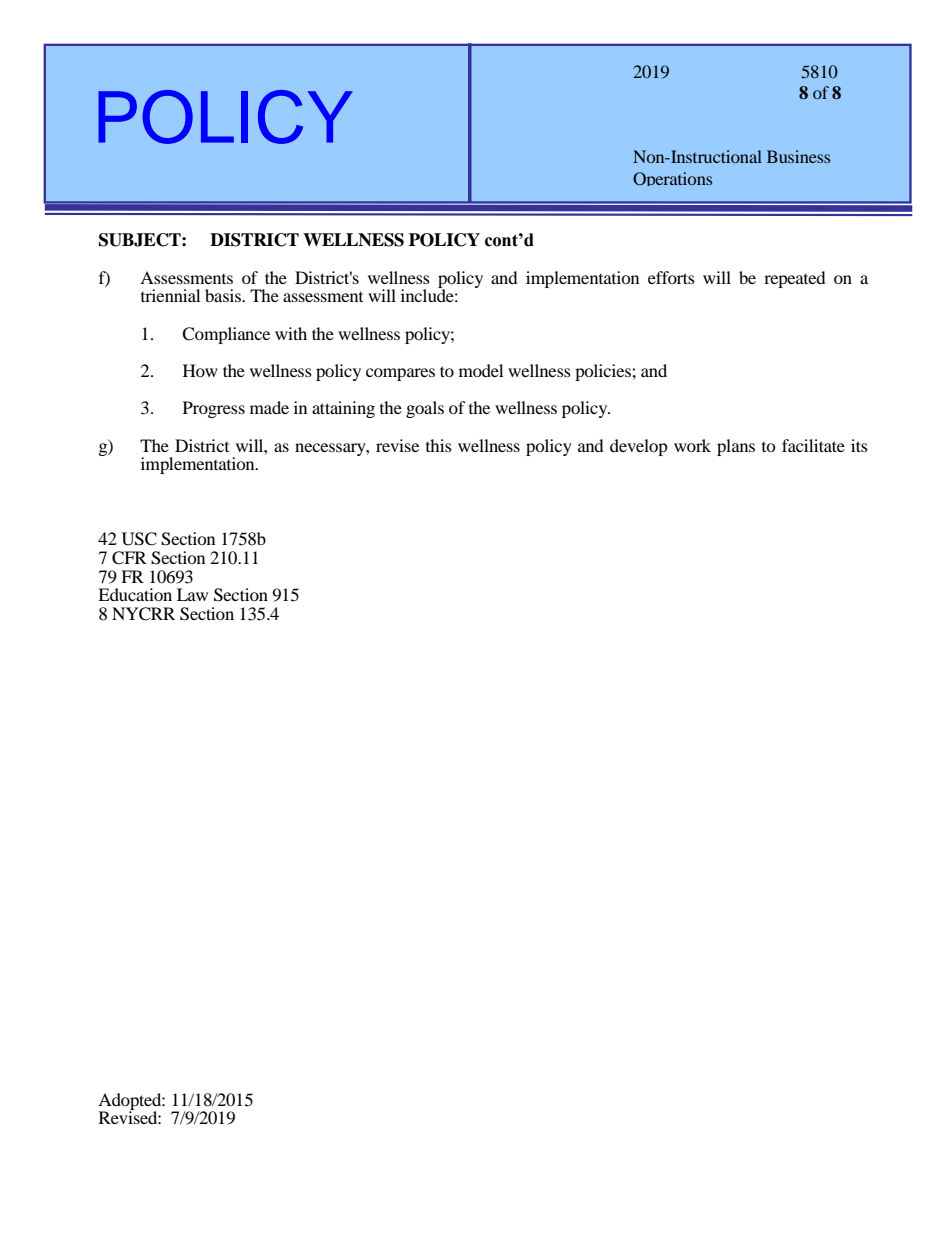 Image resolution: width=952 pixels, height=1233 pixels. What do you see at coordinates (139, 539) in the screenshot?
I see `USC` at bounding box center [139, 539].
